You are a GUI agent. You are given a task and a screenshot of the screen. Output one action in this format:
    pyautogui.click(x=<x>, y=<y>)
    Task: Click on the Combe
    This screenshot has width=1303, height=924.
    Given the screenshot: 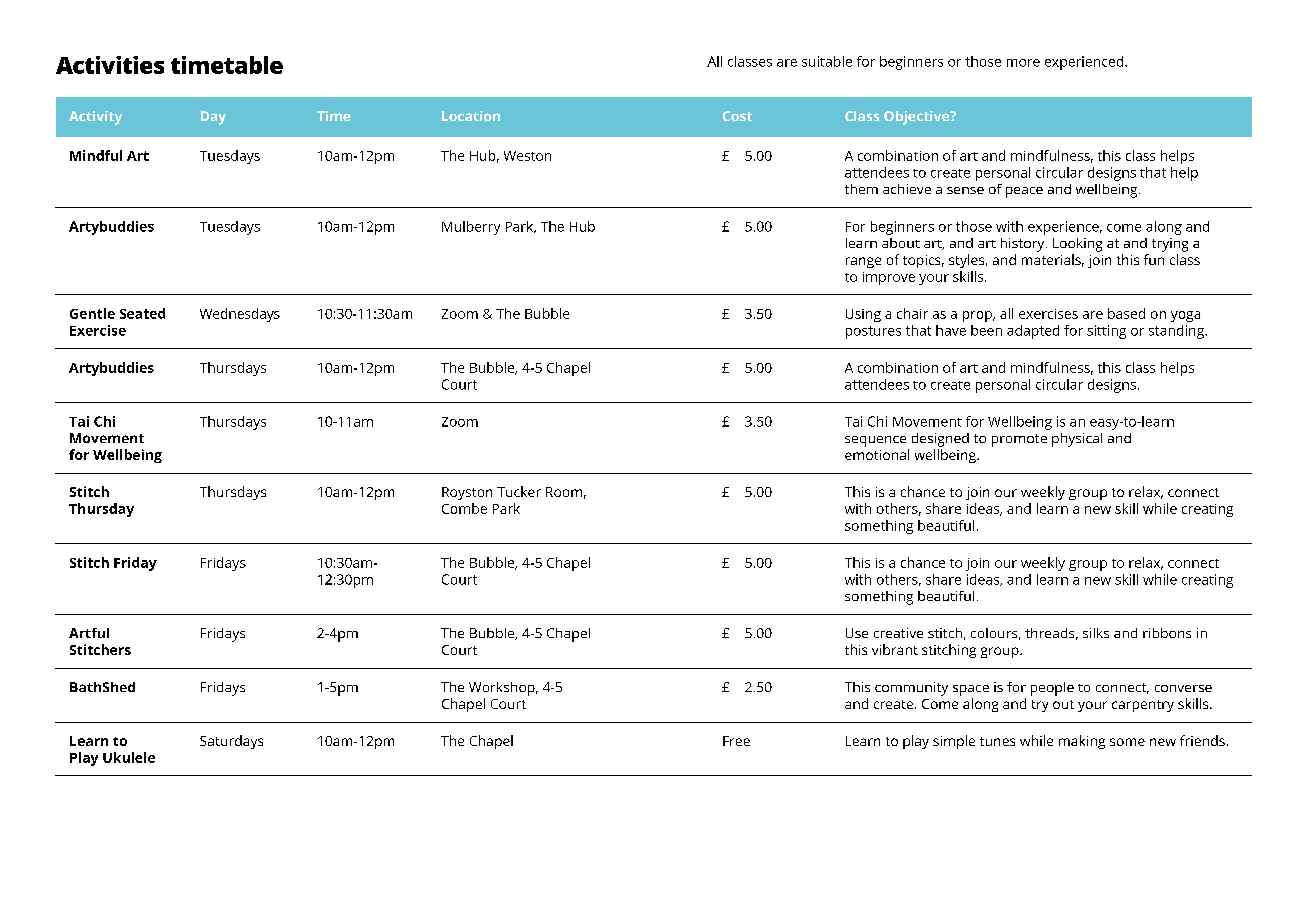 What is the action you would take?
    pyautogui.click(x=464, y=508)
